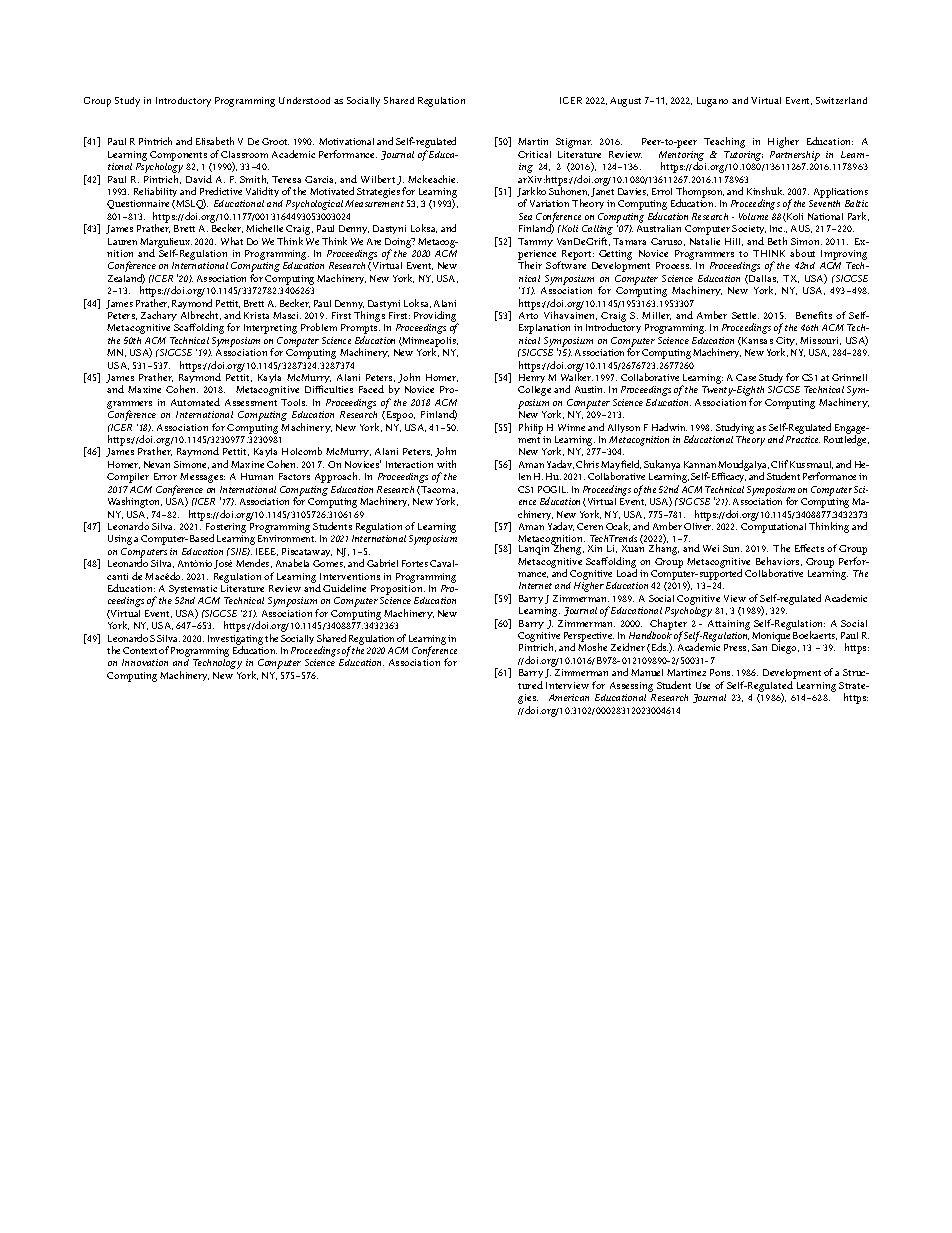 This screenshot has height=1233, width=952. What do you see at coordinates (534, 154) in the screenshot?
I see `Critical` at bounding box center [534, 154].
